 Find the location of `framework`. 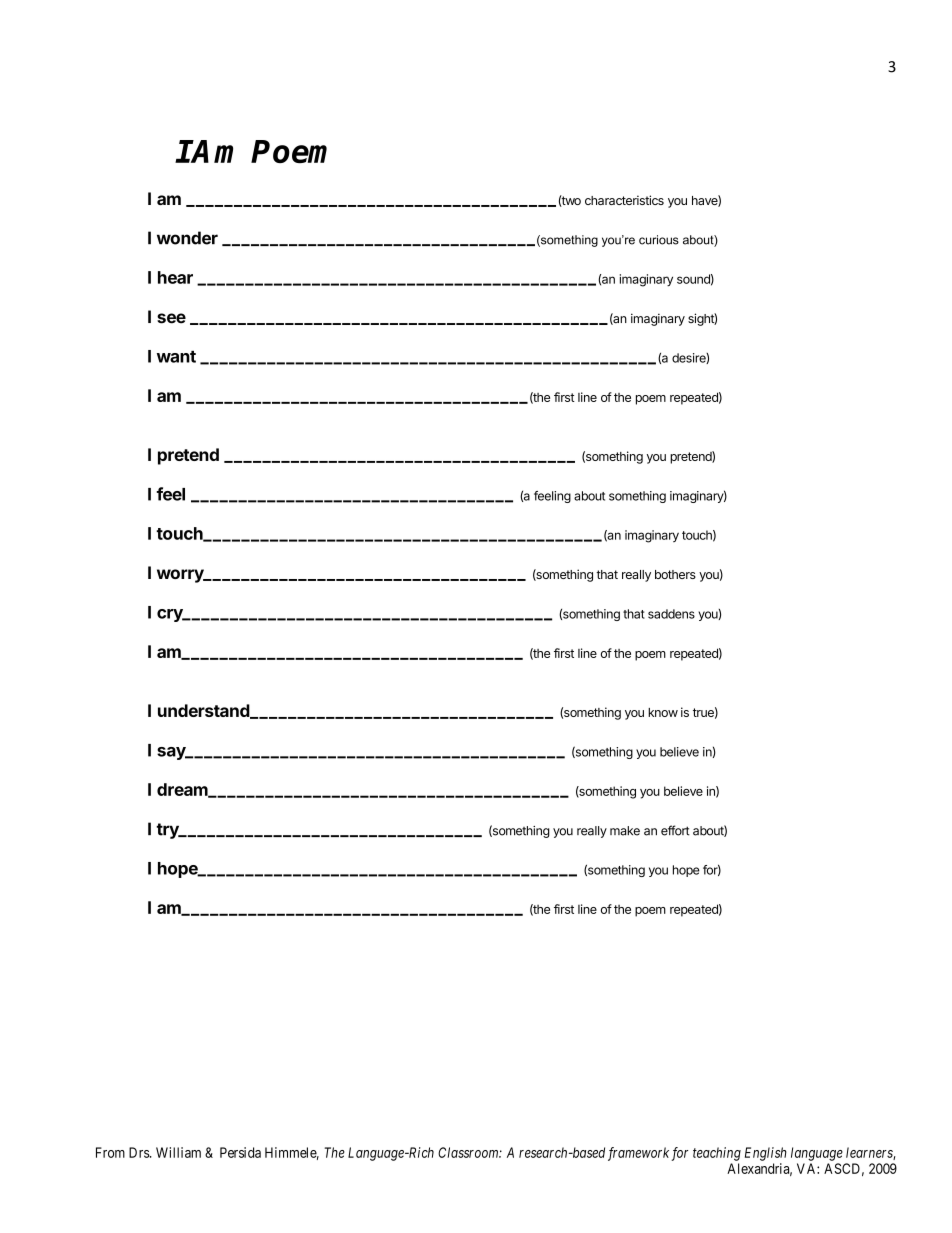

framework is located at coordinates (638, 1154).
